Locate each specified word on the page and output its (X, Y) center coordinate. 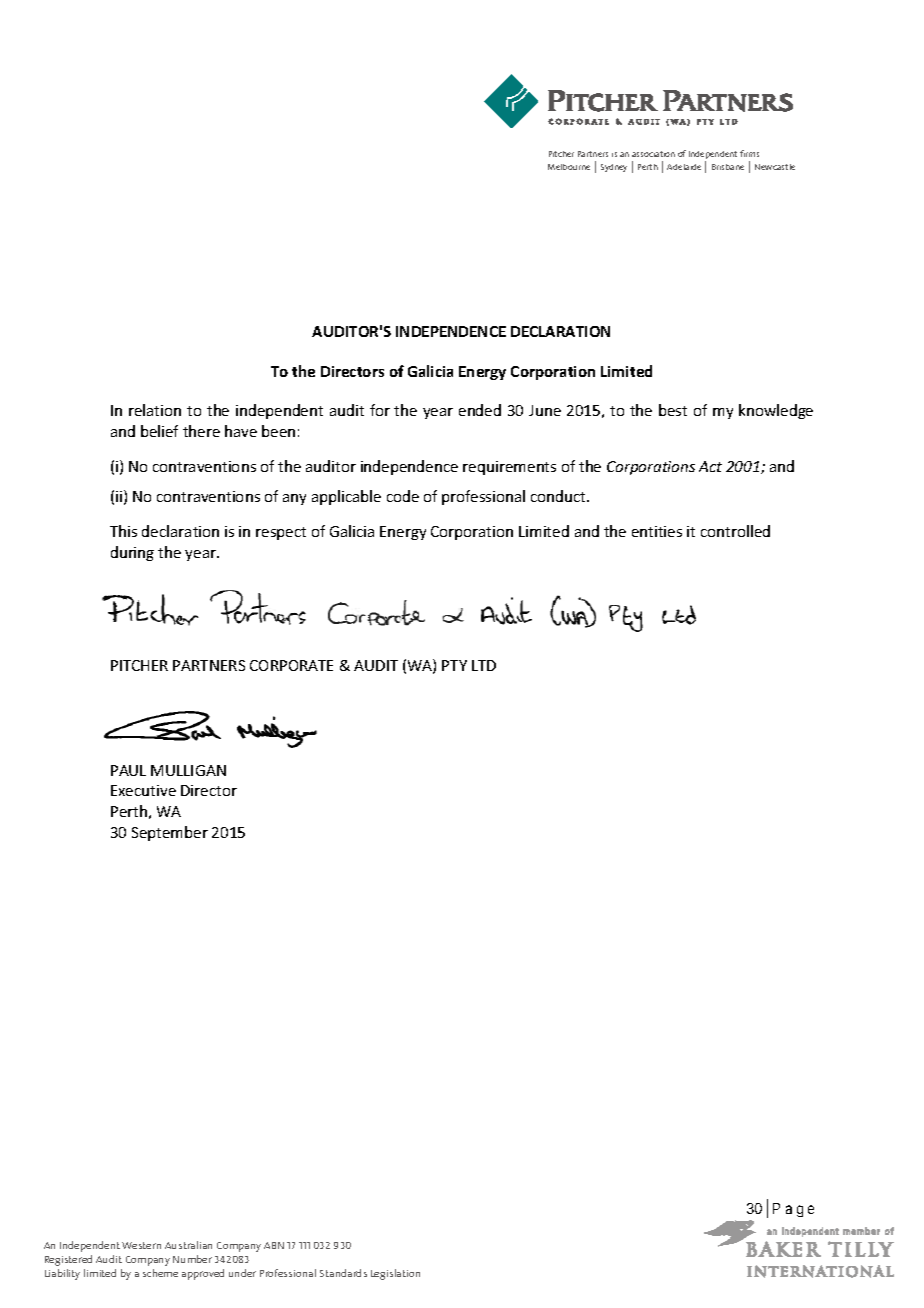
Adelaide (684, 167)
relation (155, 410)
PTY (454, 665)
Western (141, 1245)
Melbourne (569, 167)
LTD (484, 665)
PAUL (128, 770)
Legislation (395, 1274)
